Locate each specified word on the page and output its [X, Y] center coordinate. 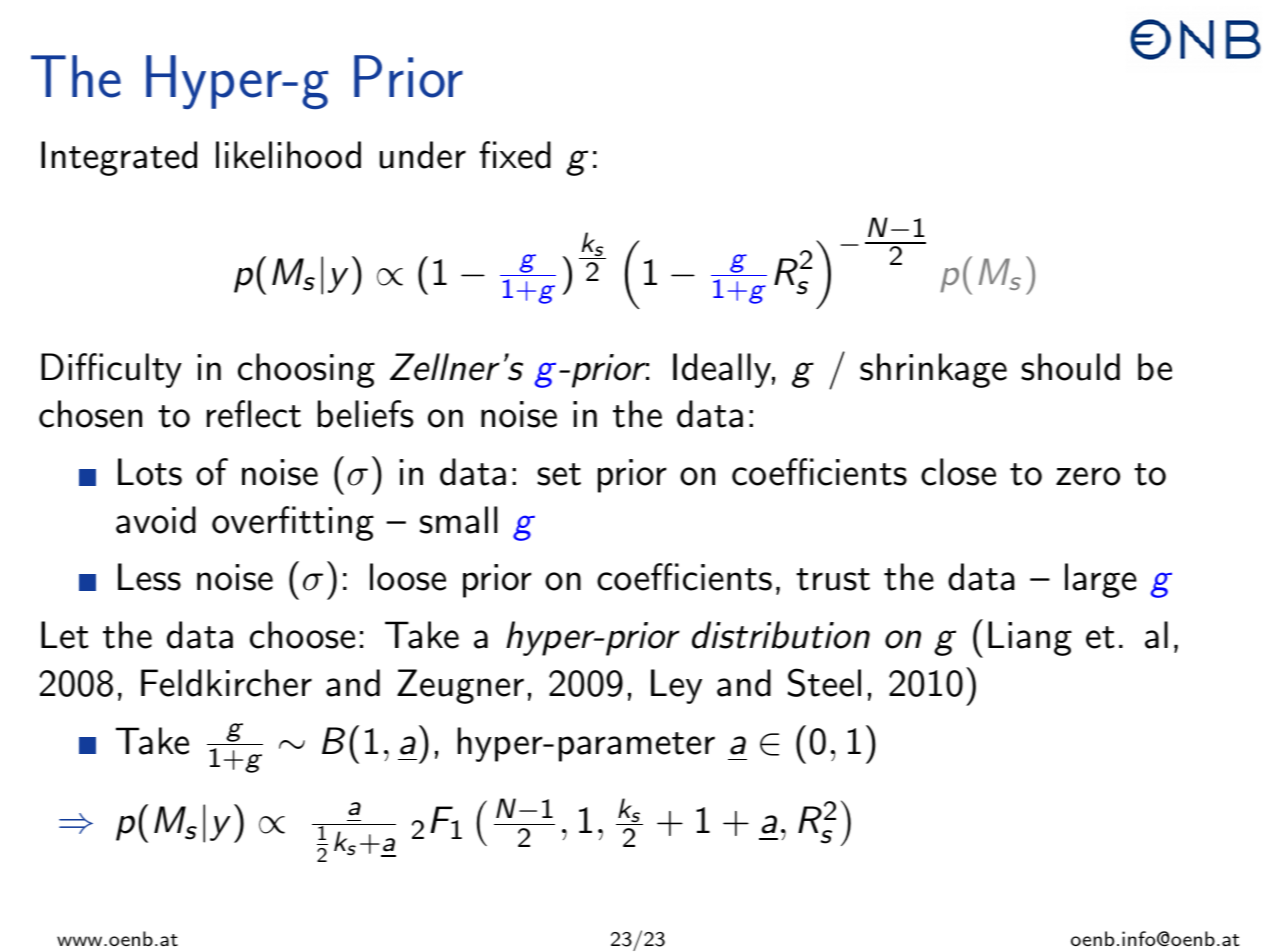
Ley [676, 686]
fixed [515, 155]
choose [302, 635]
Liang [1030, 638]
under [423, 155]
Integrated [119, 158]
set [559, 474]
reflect [254, 414]
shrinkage [933, 370]
